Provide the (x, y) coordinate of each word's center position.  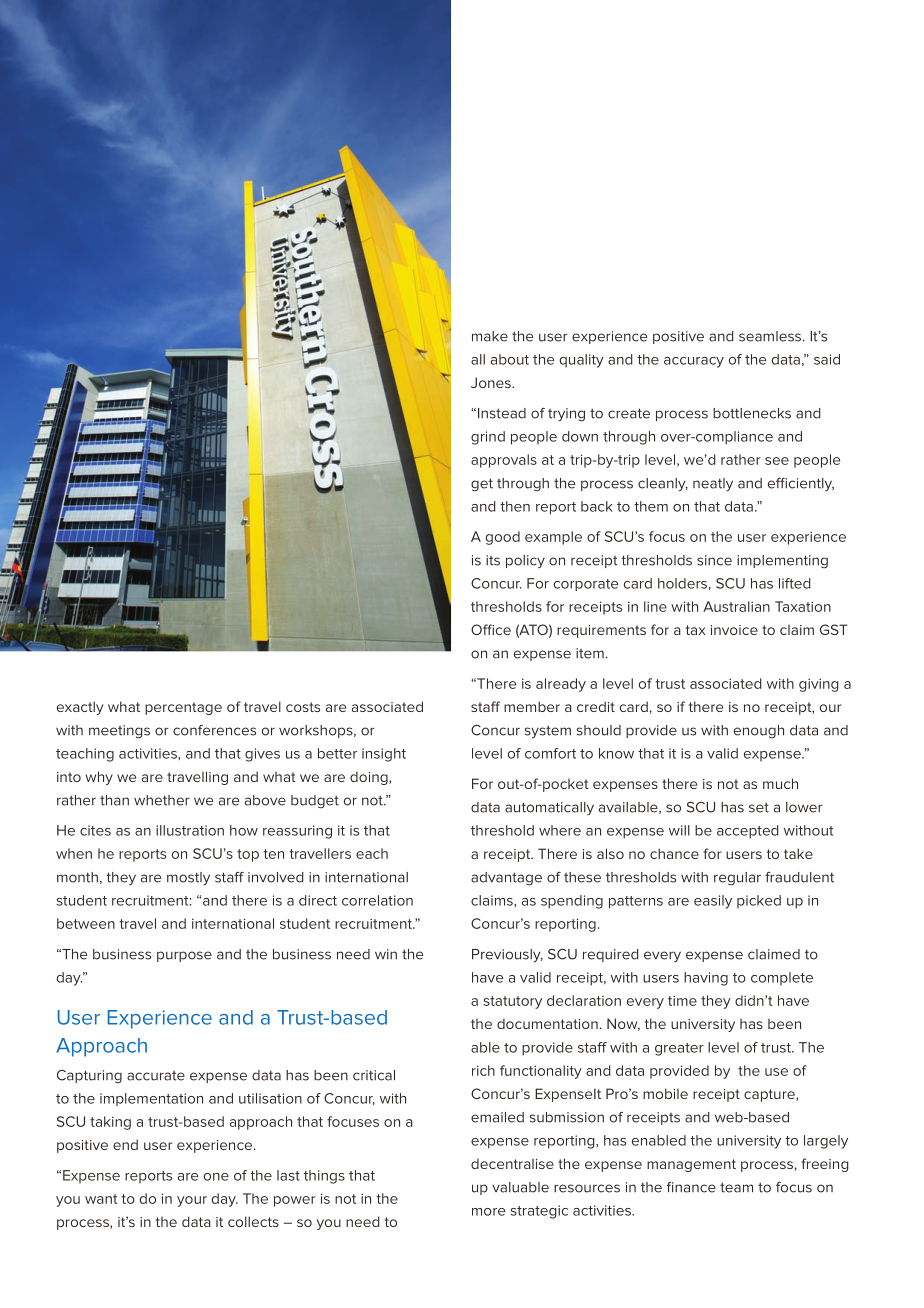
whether (162, 800)
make (490, 336)
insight (384, 755)
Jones (492, 382)
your (192, 1201)
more (488, 1212)
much (780, 783)
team (736, 1187)
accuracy (694, 362)
